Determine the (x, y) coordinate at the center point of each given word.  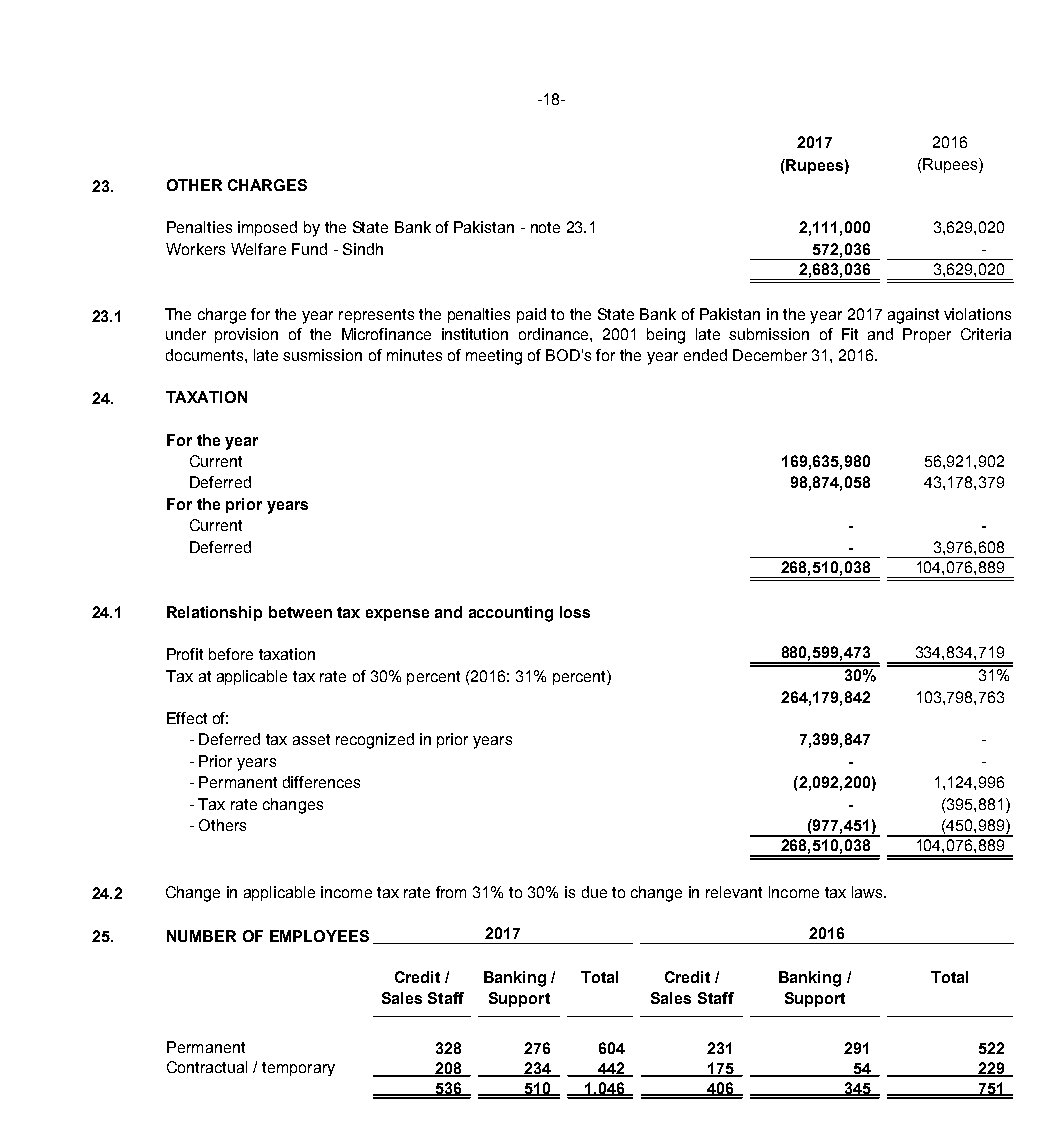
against (913, 316)
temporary (298, 1069)
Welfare (258, 249)
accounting (511, 614)
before (231, 654)
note (545, 227)
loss (575, 612)
